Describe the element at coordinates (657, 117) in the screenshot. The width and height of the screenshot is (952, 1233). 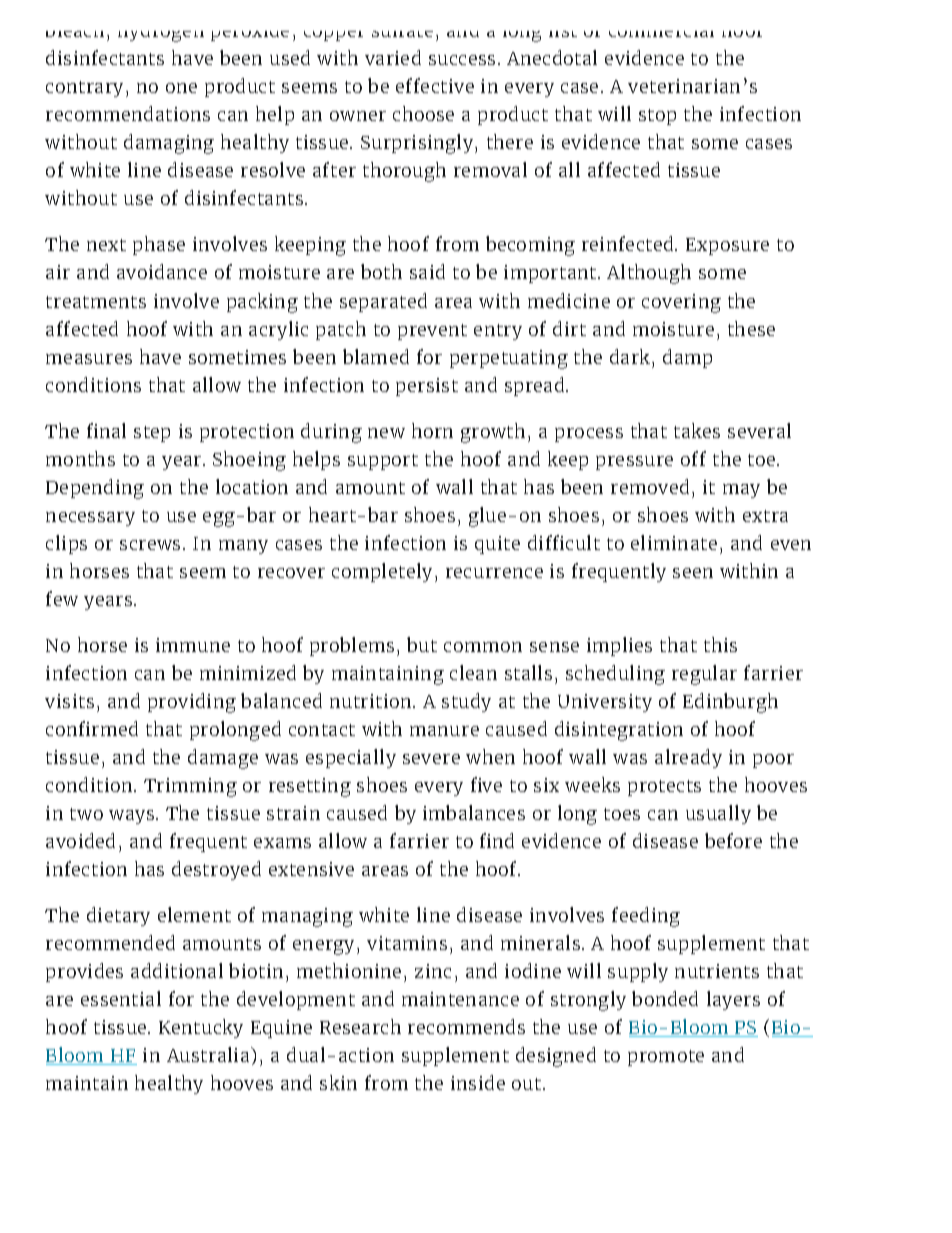
I see `stop` at that location.
